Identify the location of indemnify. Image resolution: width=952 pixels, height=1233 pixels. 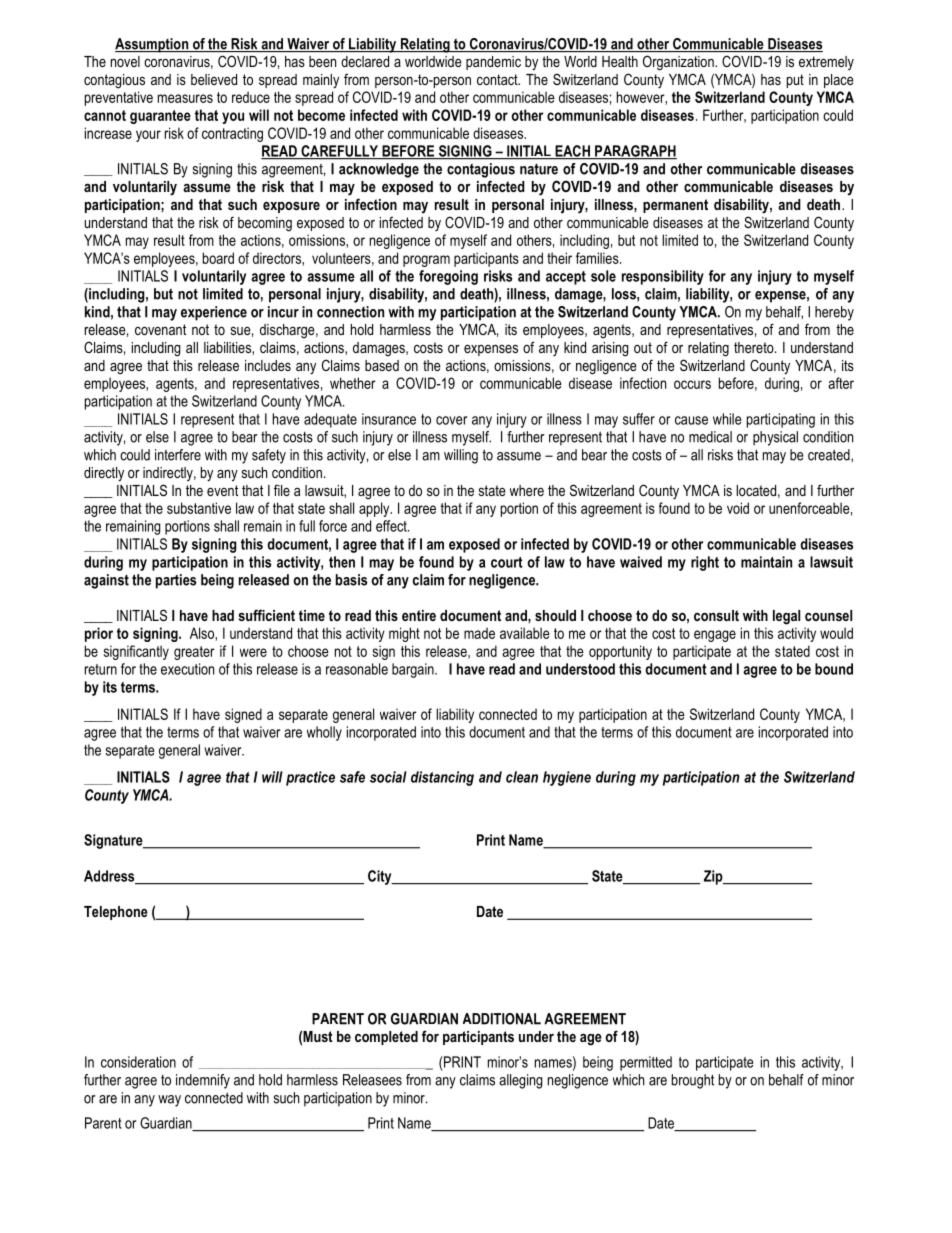
(203, 1081).
